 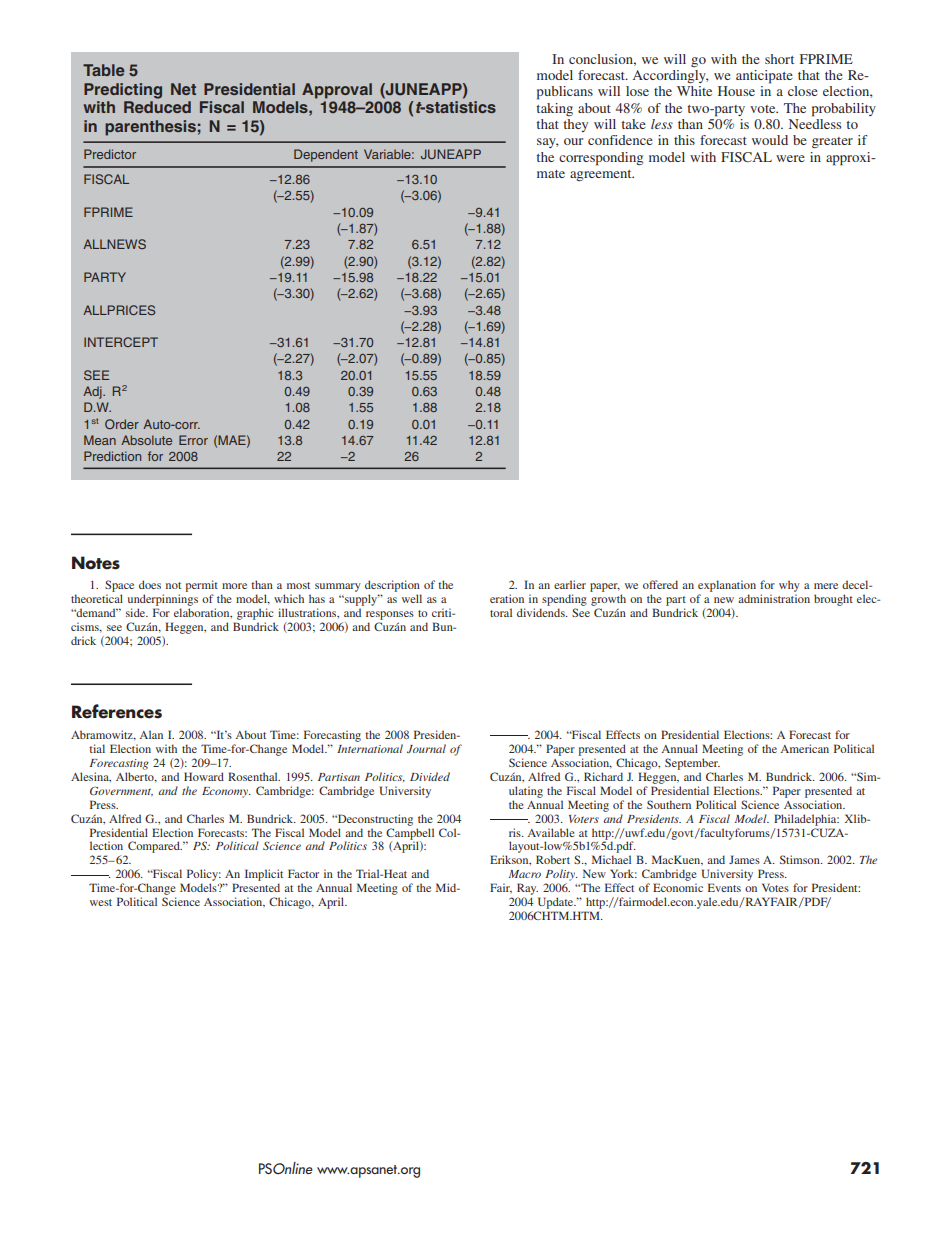 What do you see at coordinates (790, 158) in the screenshot?
I see `were` at bounding box center [790, 158].
